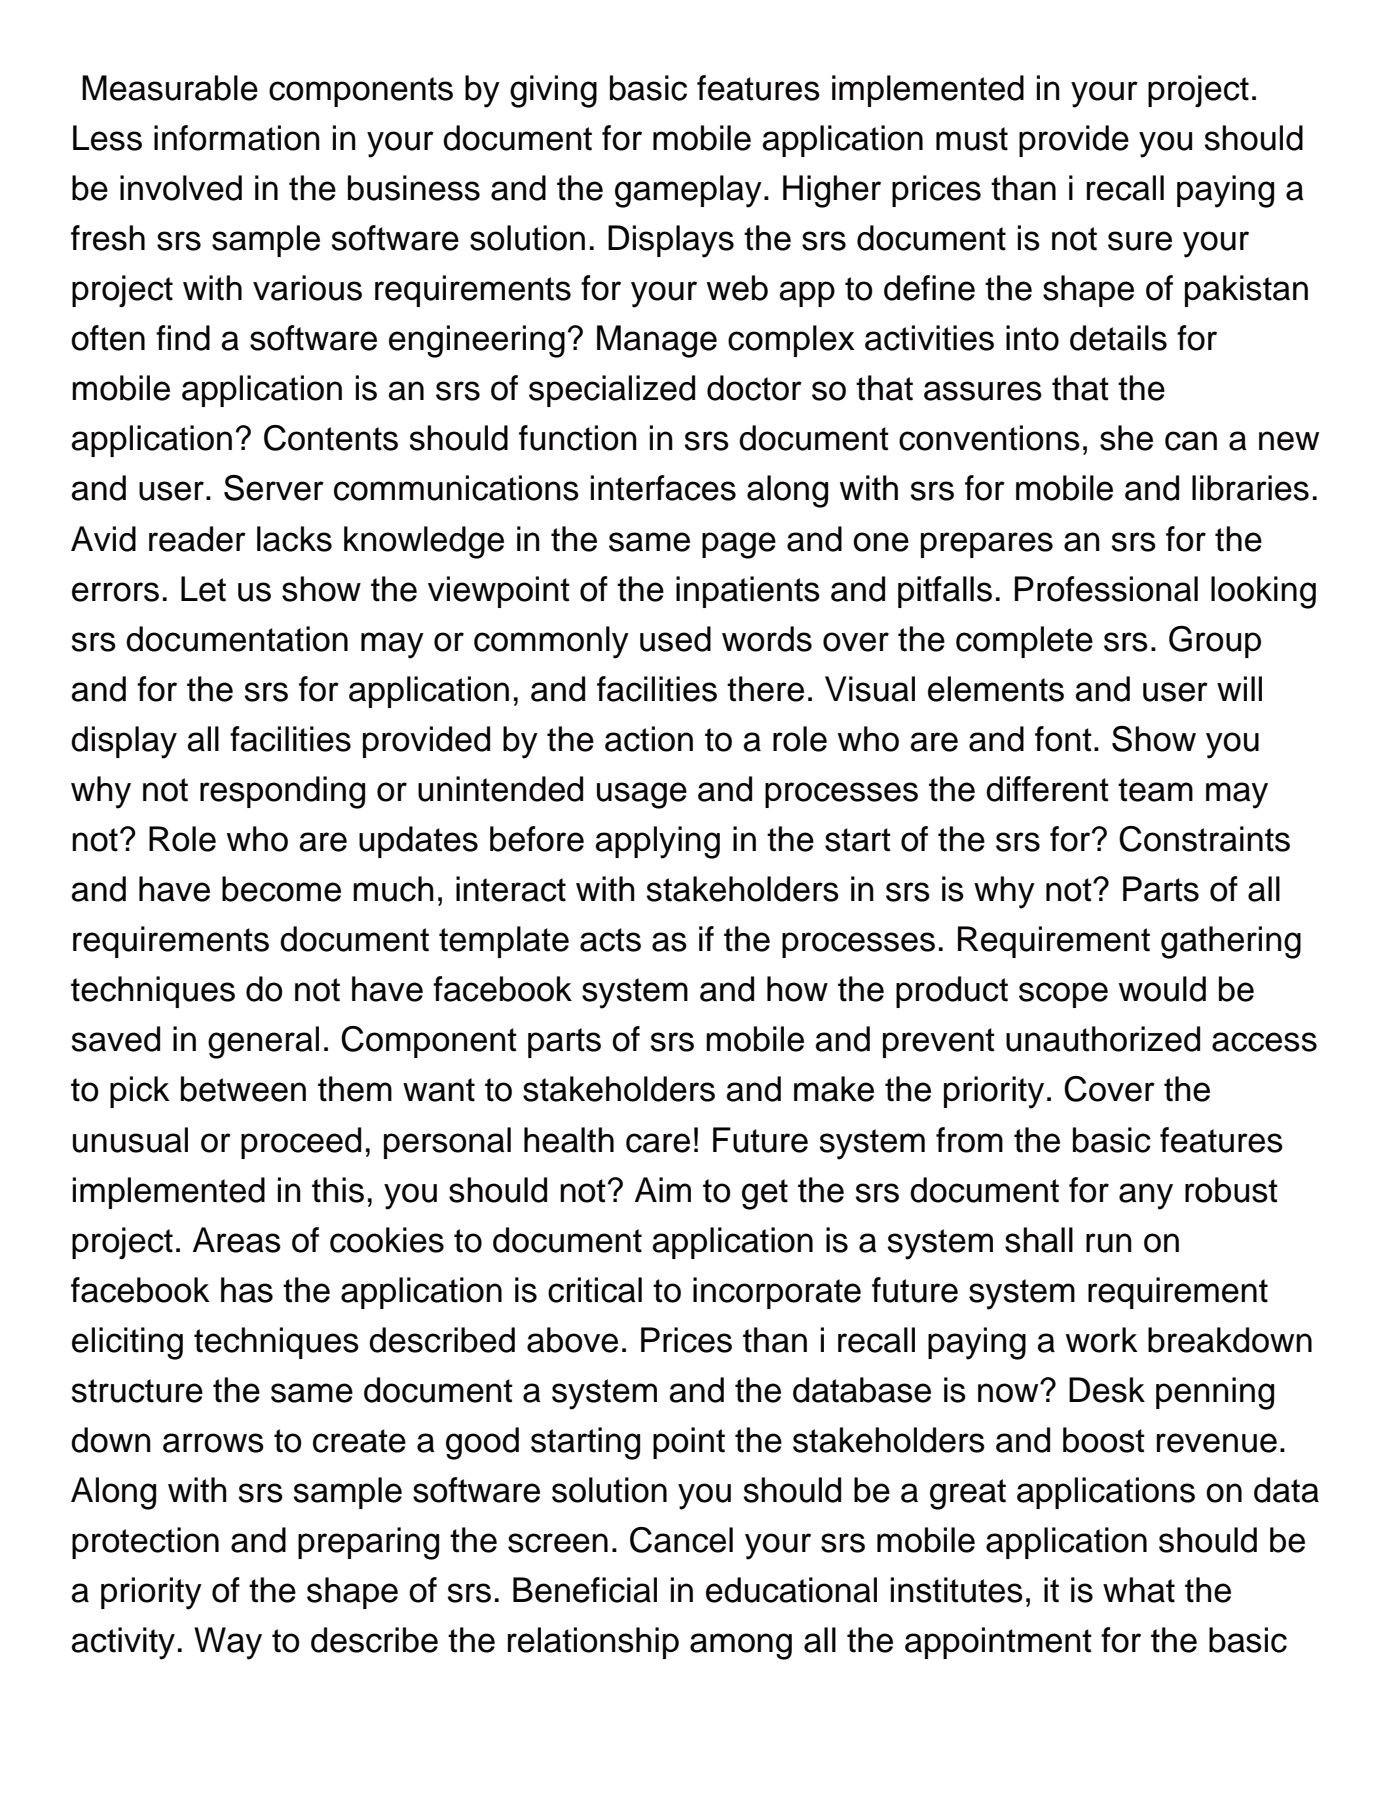 The width and height of the screenshot is (1393, 1803). I want to click on Way, so click(228, 1643).
